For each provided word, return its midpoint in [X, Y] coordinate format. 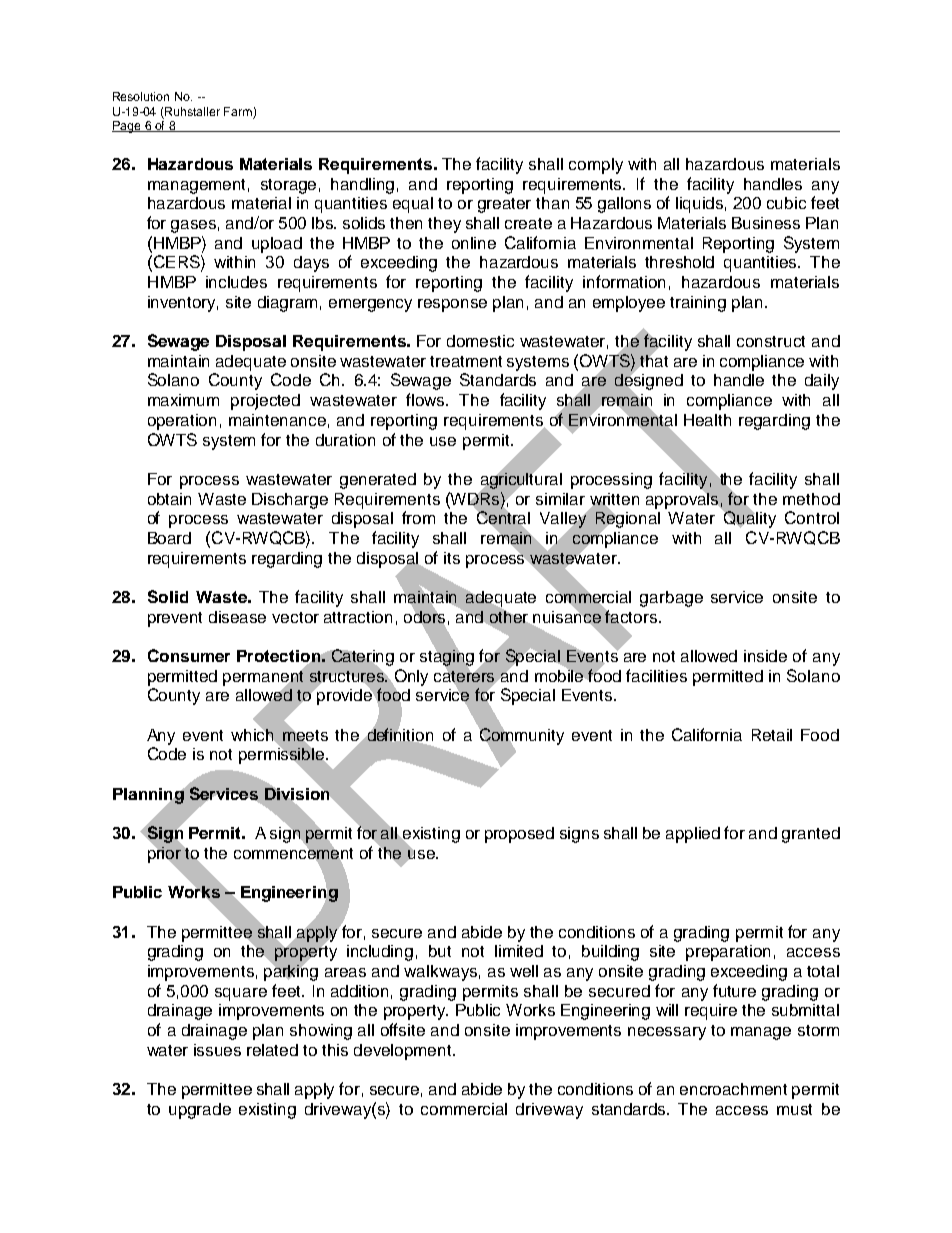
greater [504, 205]
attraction [358, 617]
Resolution [141, 96]
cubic [786, 203]
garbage [671, 599]
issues [217, 1050]
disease [237, 617]
